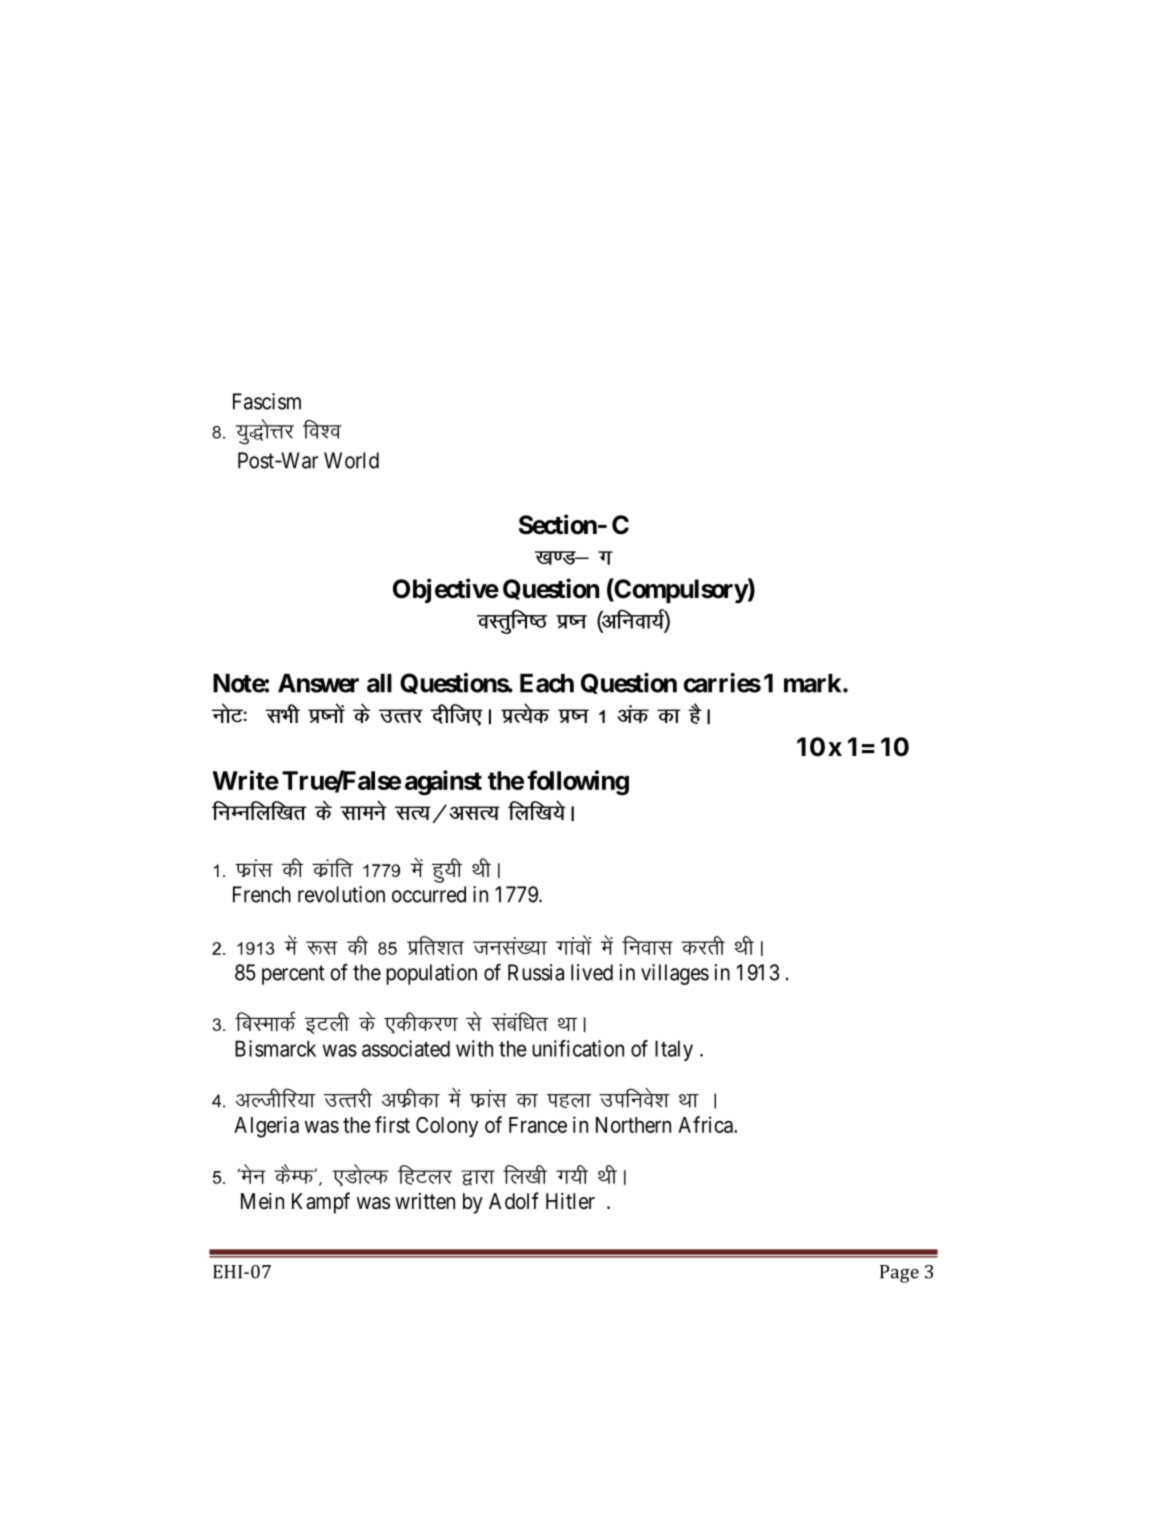 Image resolution: width=1174 pixels, height=1520 pixels. Describe the element at coordinates (267, 401) in the document. I see `Fascism` at that location.
